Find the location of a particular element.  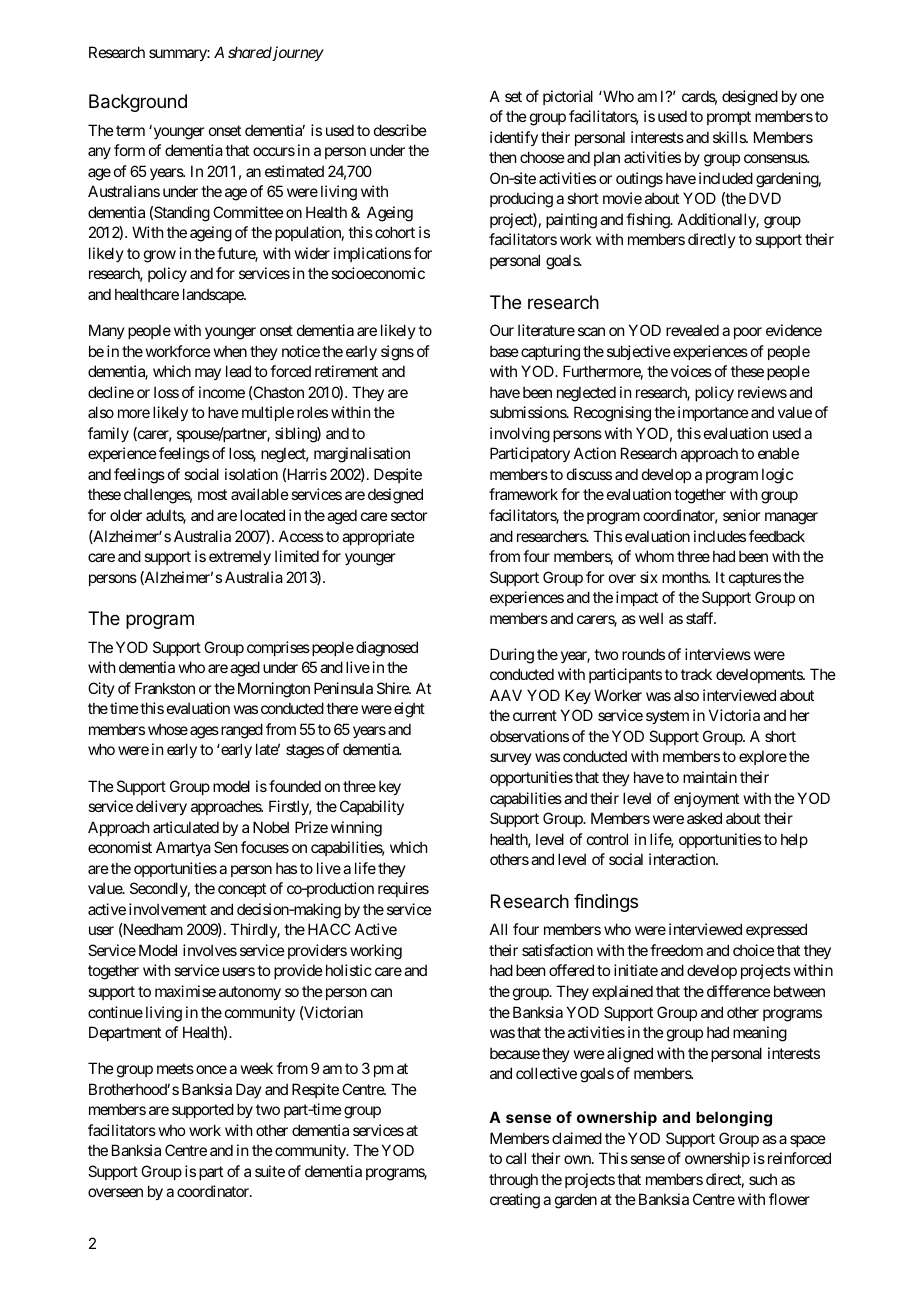

describe is located at coordinates (400, 130).
